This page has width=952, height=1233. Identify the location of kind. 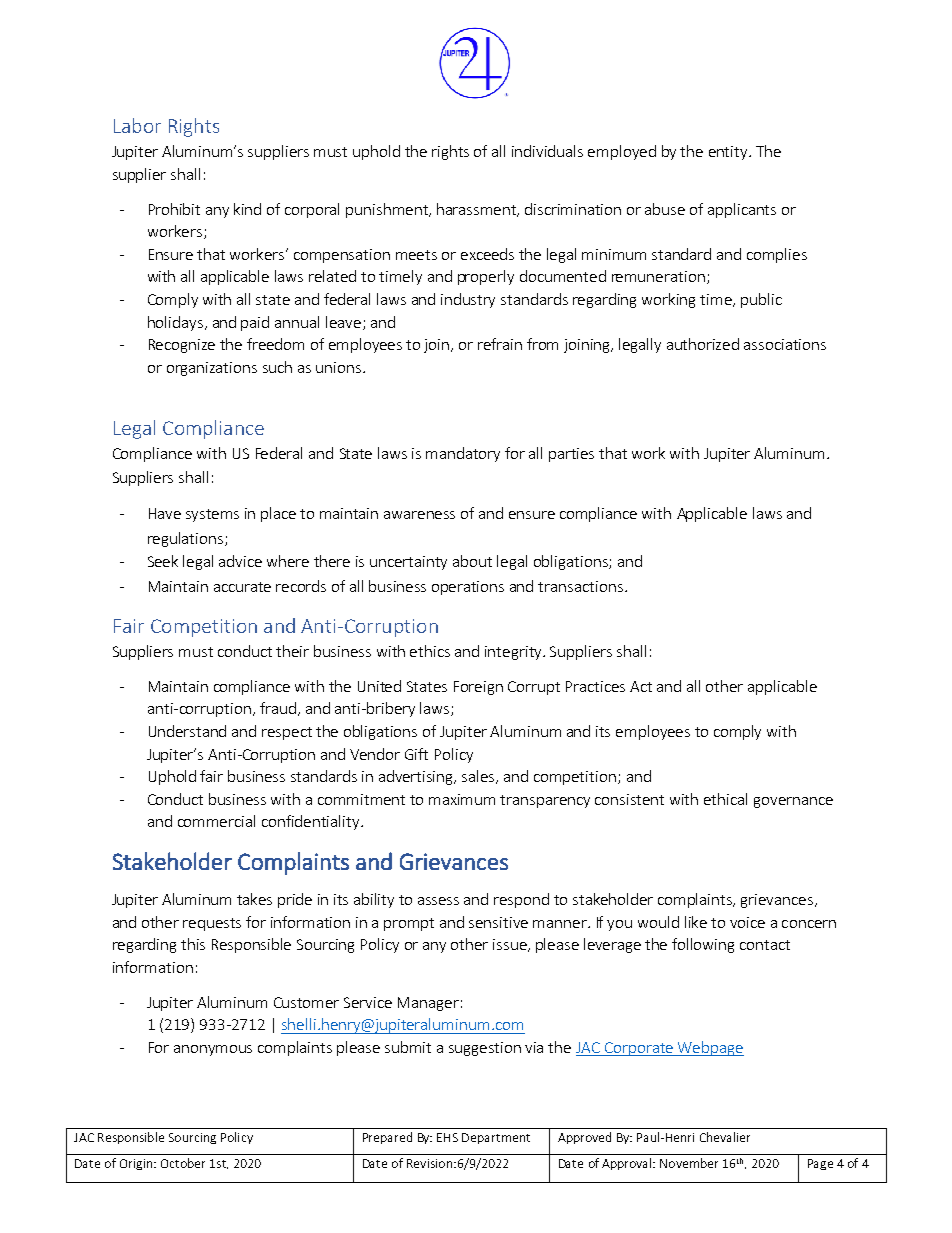
(247, 209).
